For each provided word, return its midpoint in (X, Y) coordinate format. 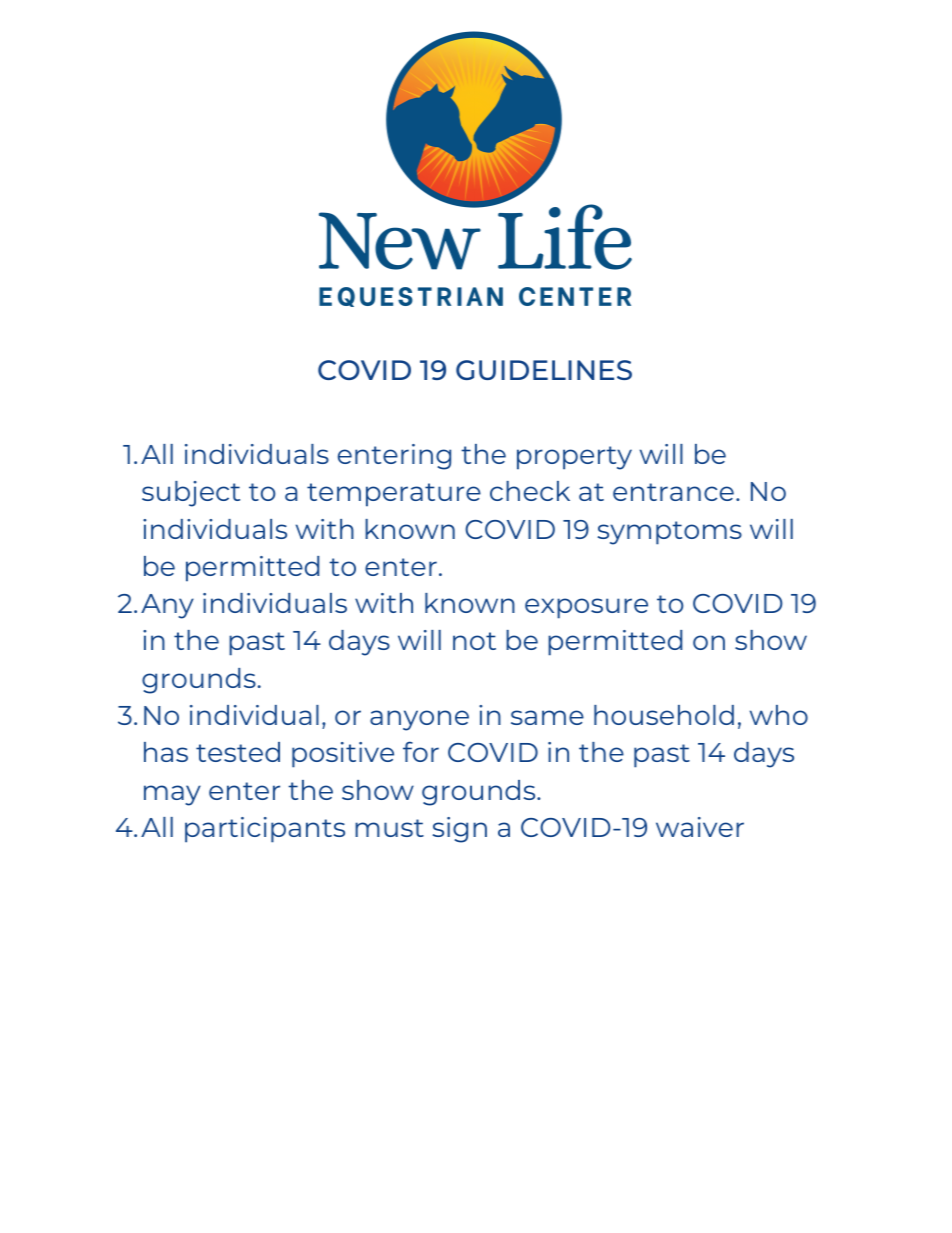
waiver (700, 827)
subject (191, 494)
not (474, 641)
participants (265, 830)
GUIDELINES (544, 370)
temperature (394, 495)
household (664, 715)
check (530, 491)
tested (238, 752)
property (574, 458)
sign (459, 830)
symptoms (669, 533)
